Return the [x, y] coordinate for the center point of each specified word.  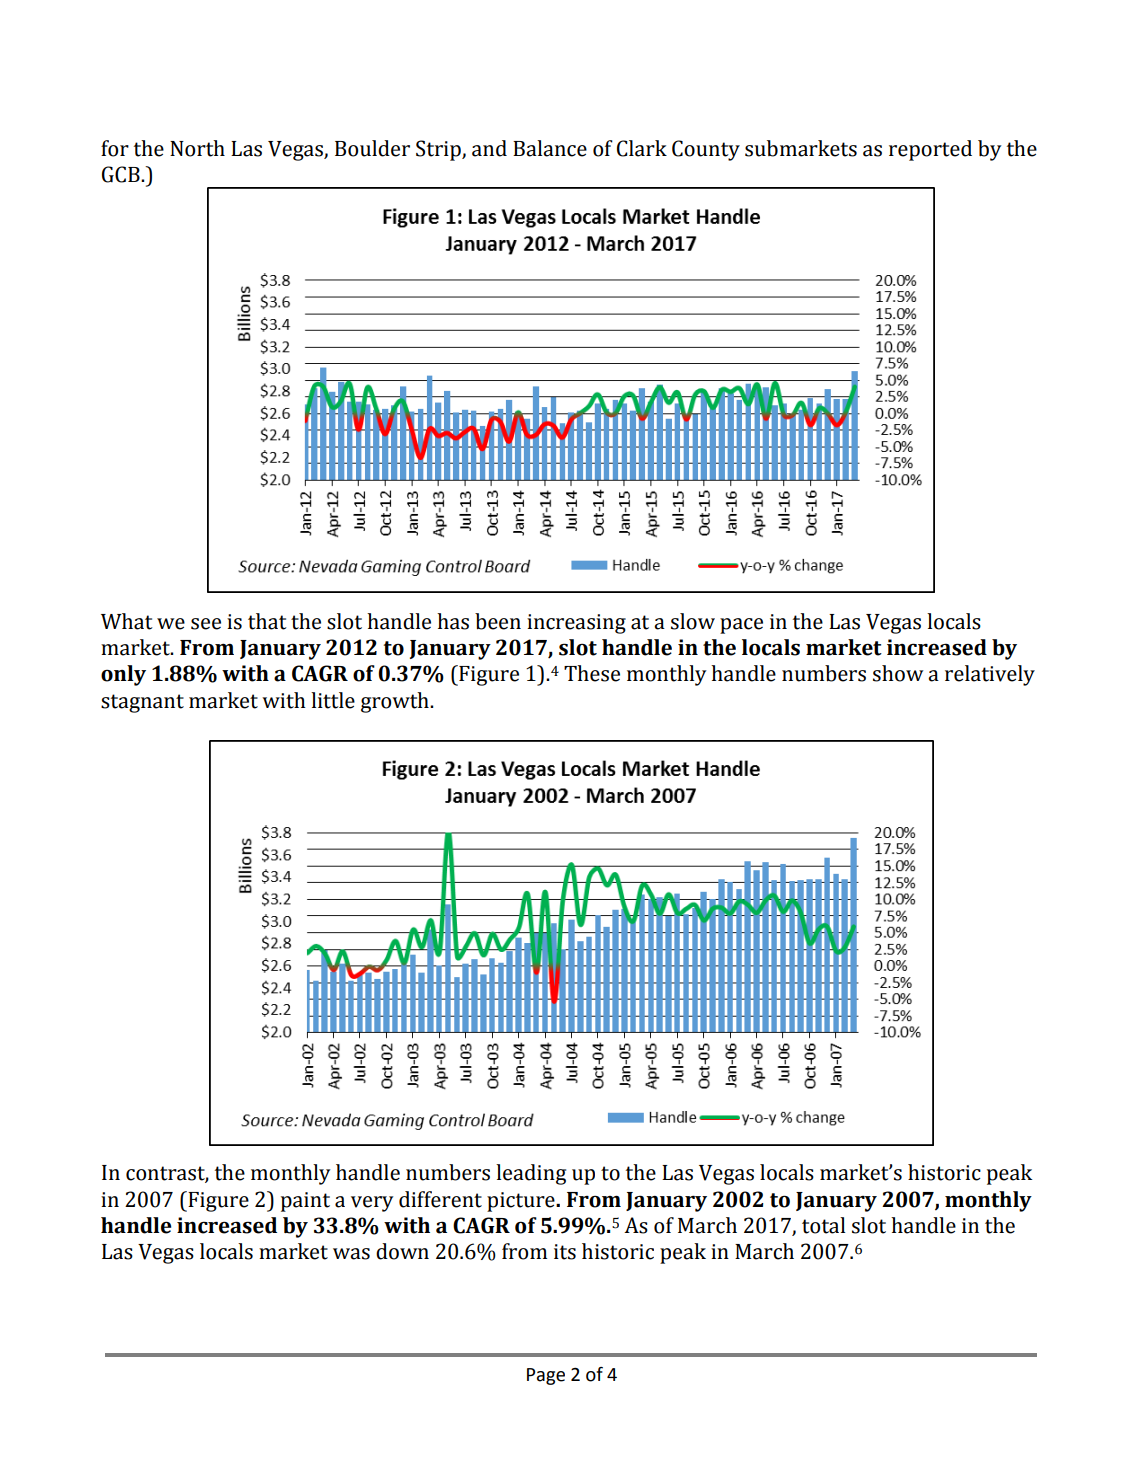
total [823, 1225]
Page [546, 1376]
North [197, 148]
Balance [550, 148]
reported [930, 150]
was [351, 1254]
